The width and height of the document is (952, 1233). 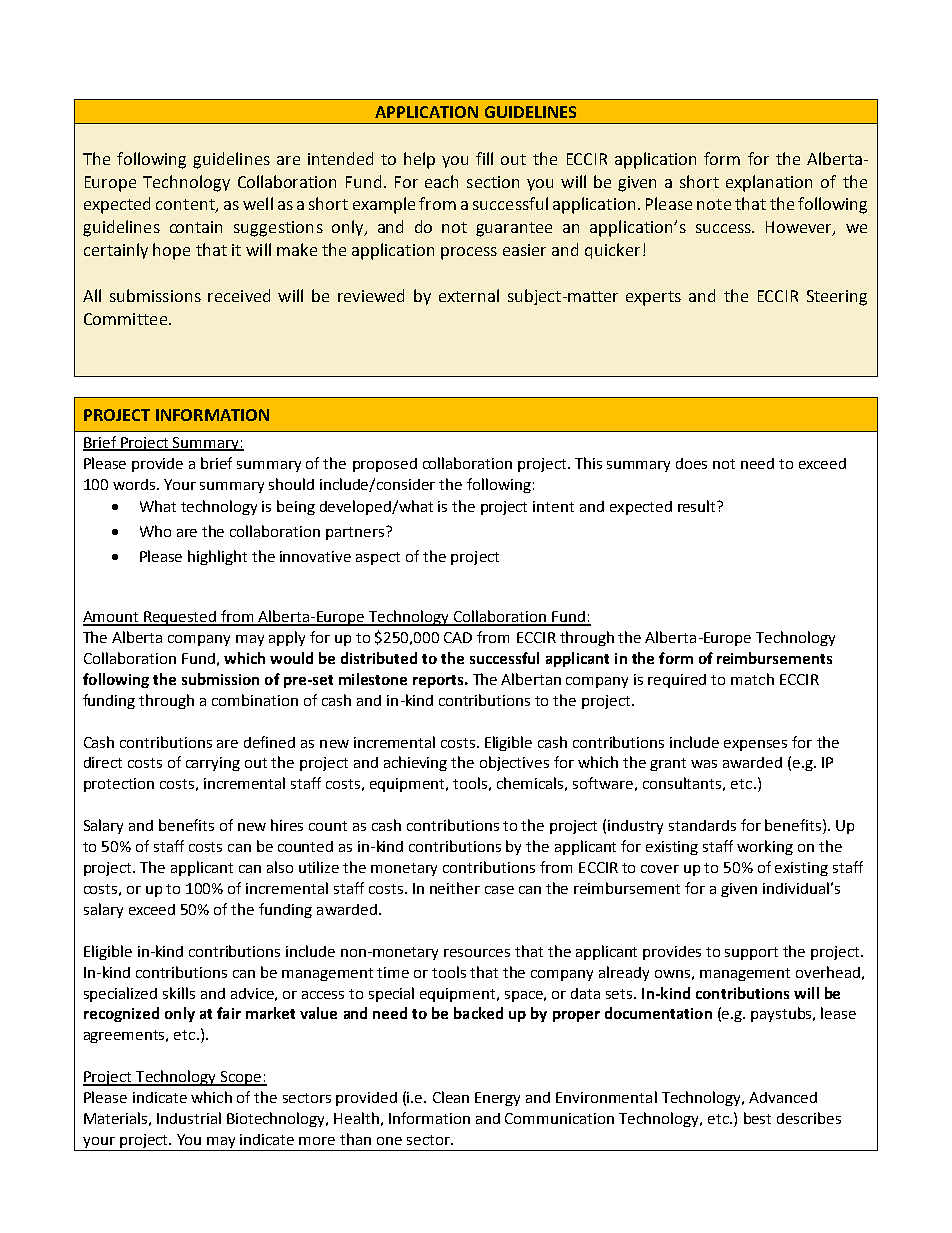 I want to click on CAD, so click(x=458, y=637).
